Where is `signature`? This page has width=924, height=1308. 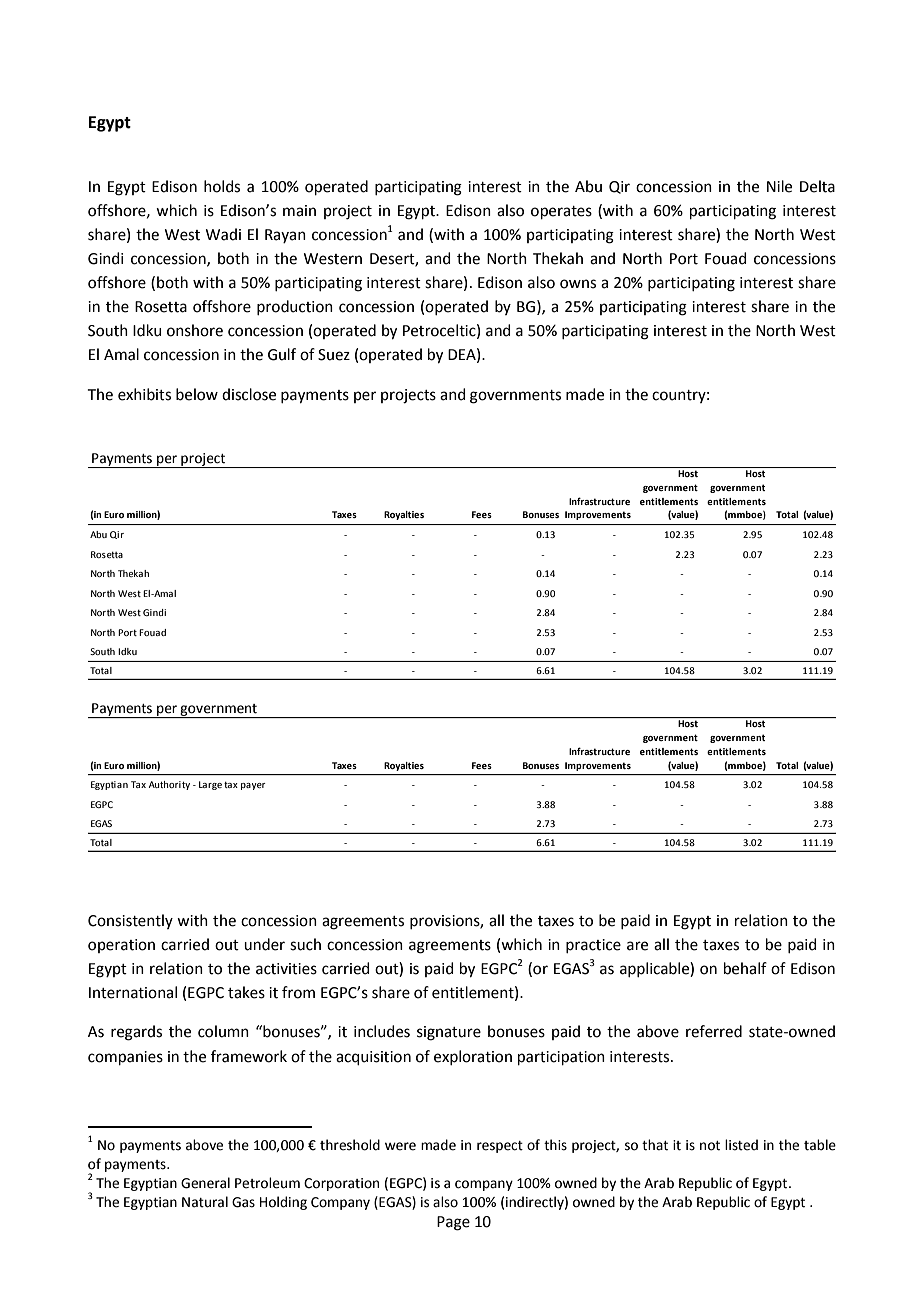 signature is located at coordinates (449, 1033).
